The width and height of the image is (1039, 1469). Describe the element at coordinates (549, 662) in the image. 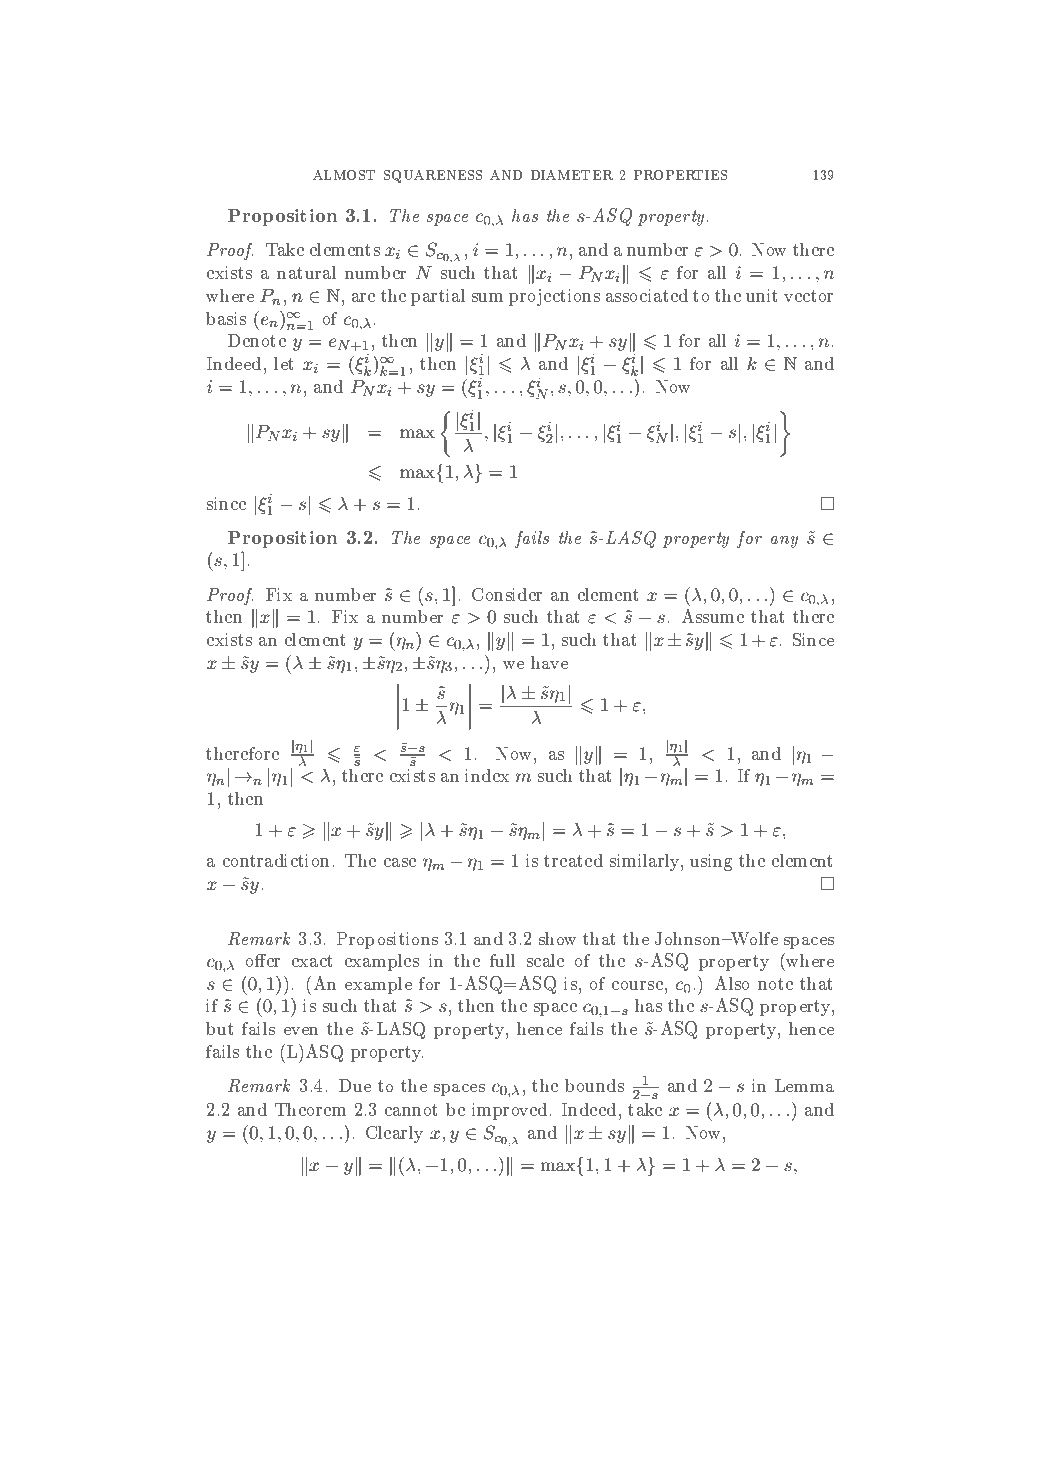

I see `have` at that location.
